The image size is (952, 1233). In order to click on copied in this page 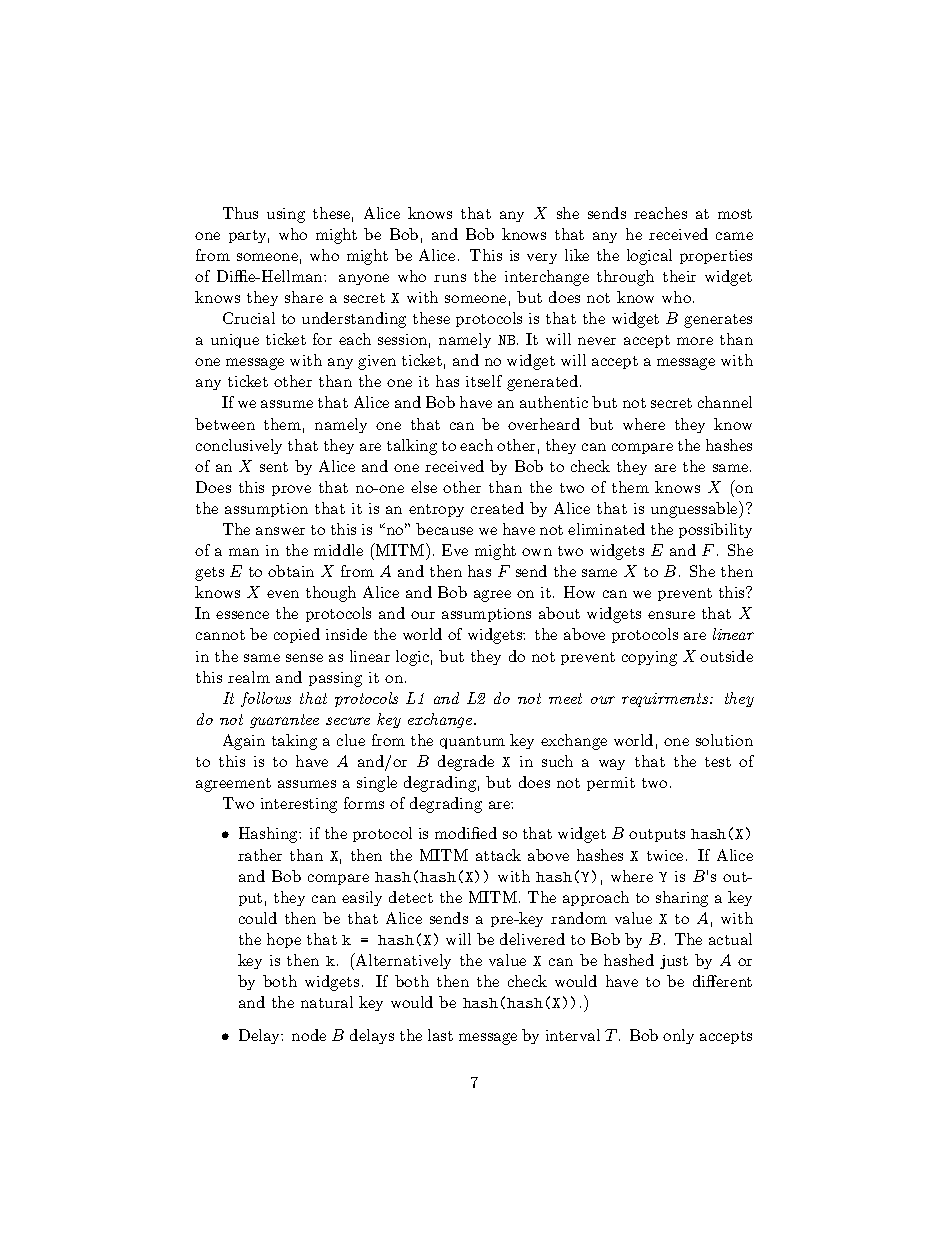, I will do `click(297, 635)`.
